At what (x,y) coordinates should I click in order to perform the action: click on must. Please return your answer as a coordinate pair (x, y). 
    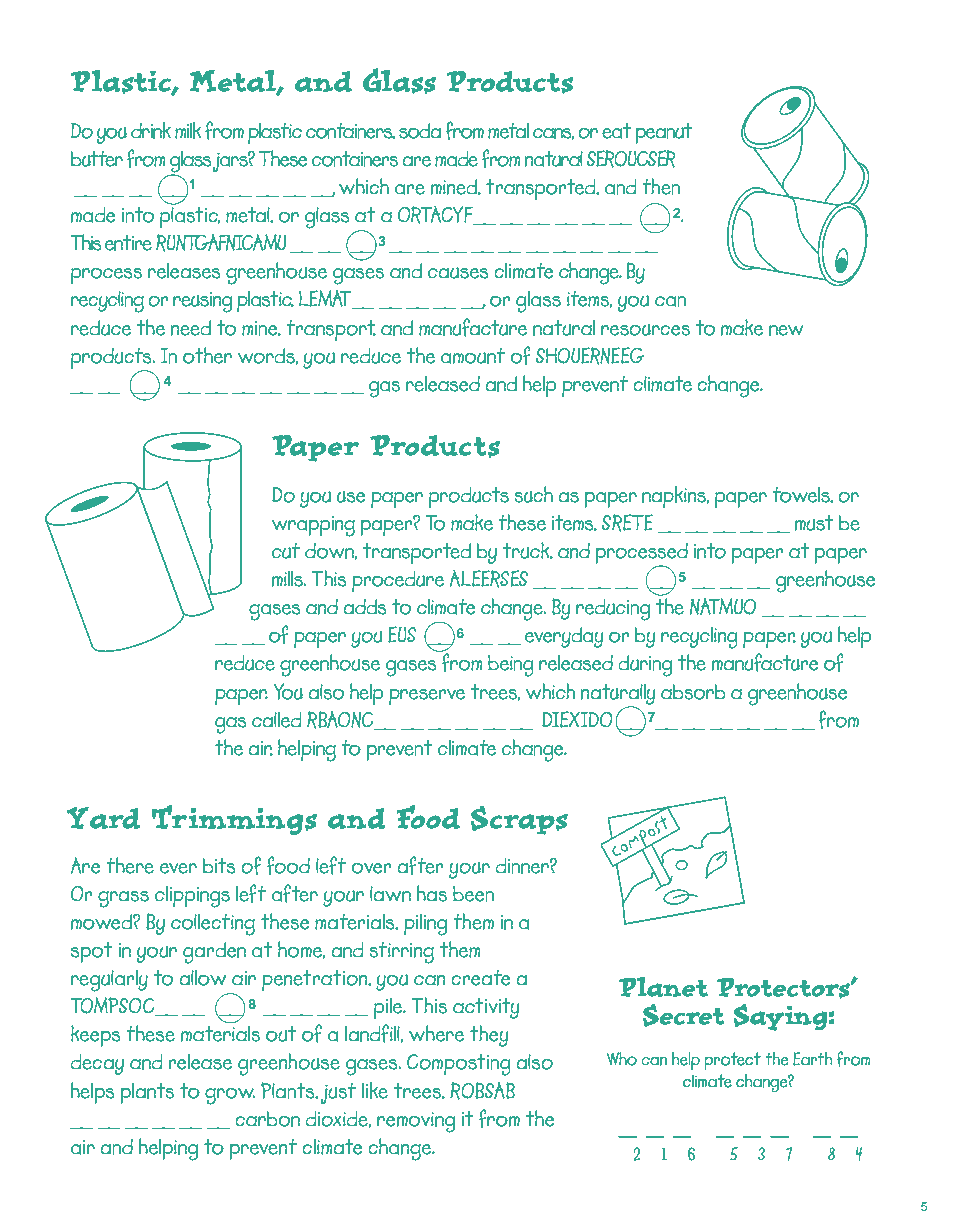
    Looking at the image, I should click on (813, 523).
